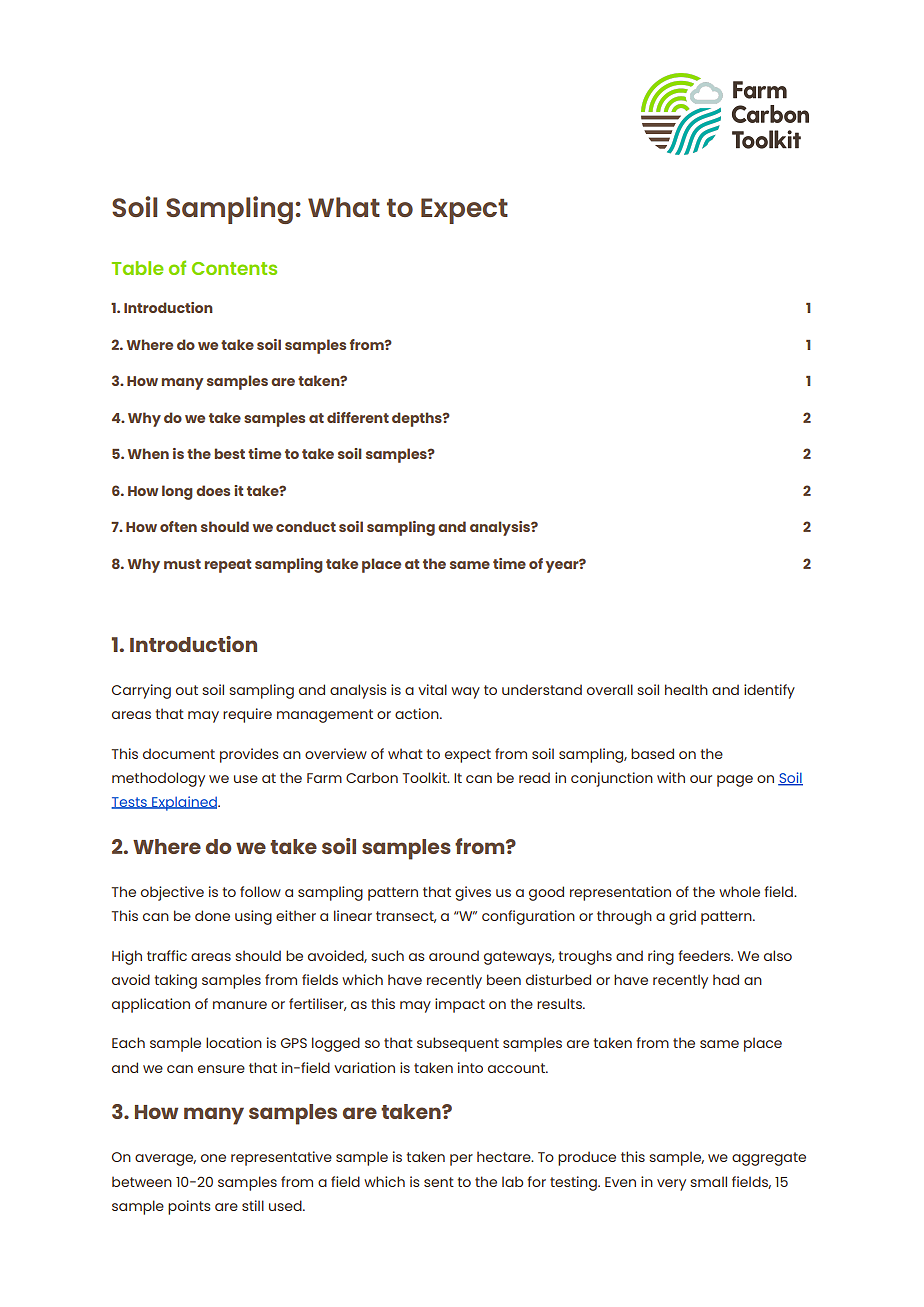 The height and width of the screenshot is (1307, 924). I want to click on points, so click(189, 1207).
